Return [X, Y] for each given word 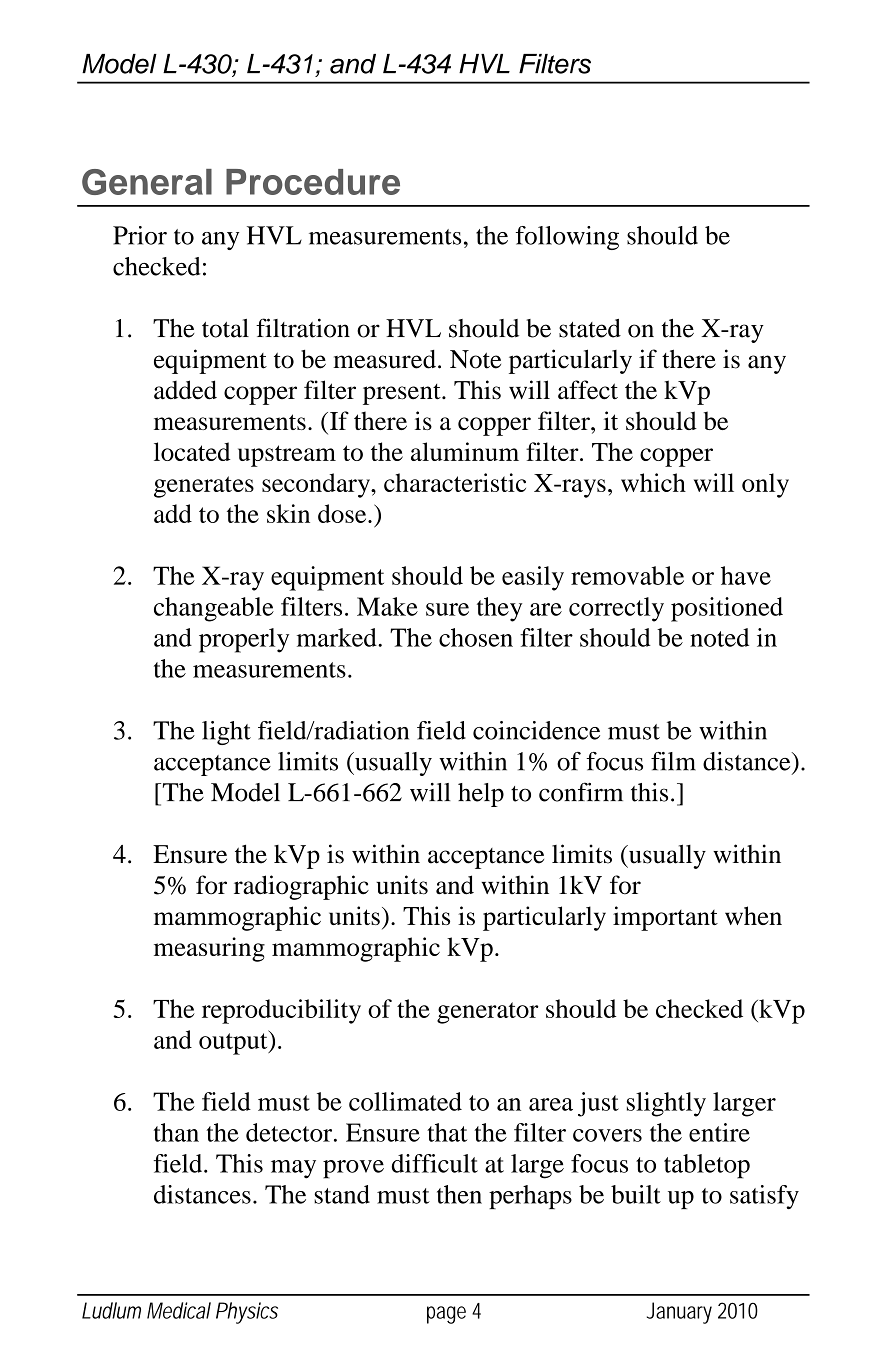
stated [590, 328]
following [567, 238]
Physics [247, 1313]
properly [244, 640]
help [481, 795]
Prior [140, 235]
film [673, 761]
